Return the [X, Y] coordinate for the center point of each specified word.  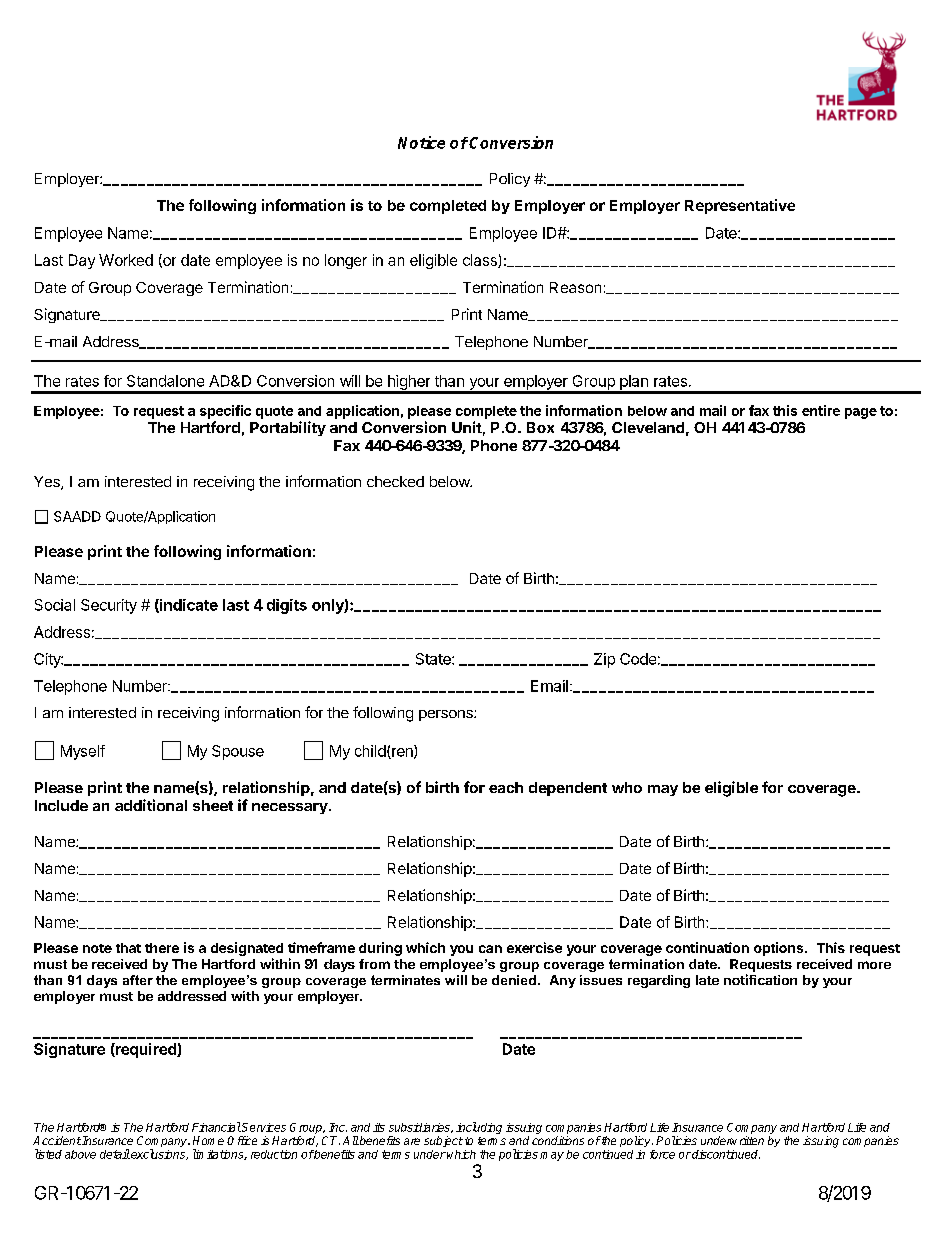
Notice [421, 142]
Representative [740, 206]
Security [109, 606]
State [434, 659]
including [479, 1128]
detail [115, 1154]
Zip [604, 660]
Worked [126, 260]
